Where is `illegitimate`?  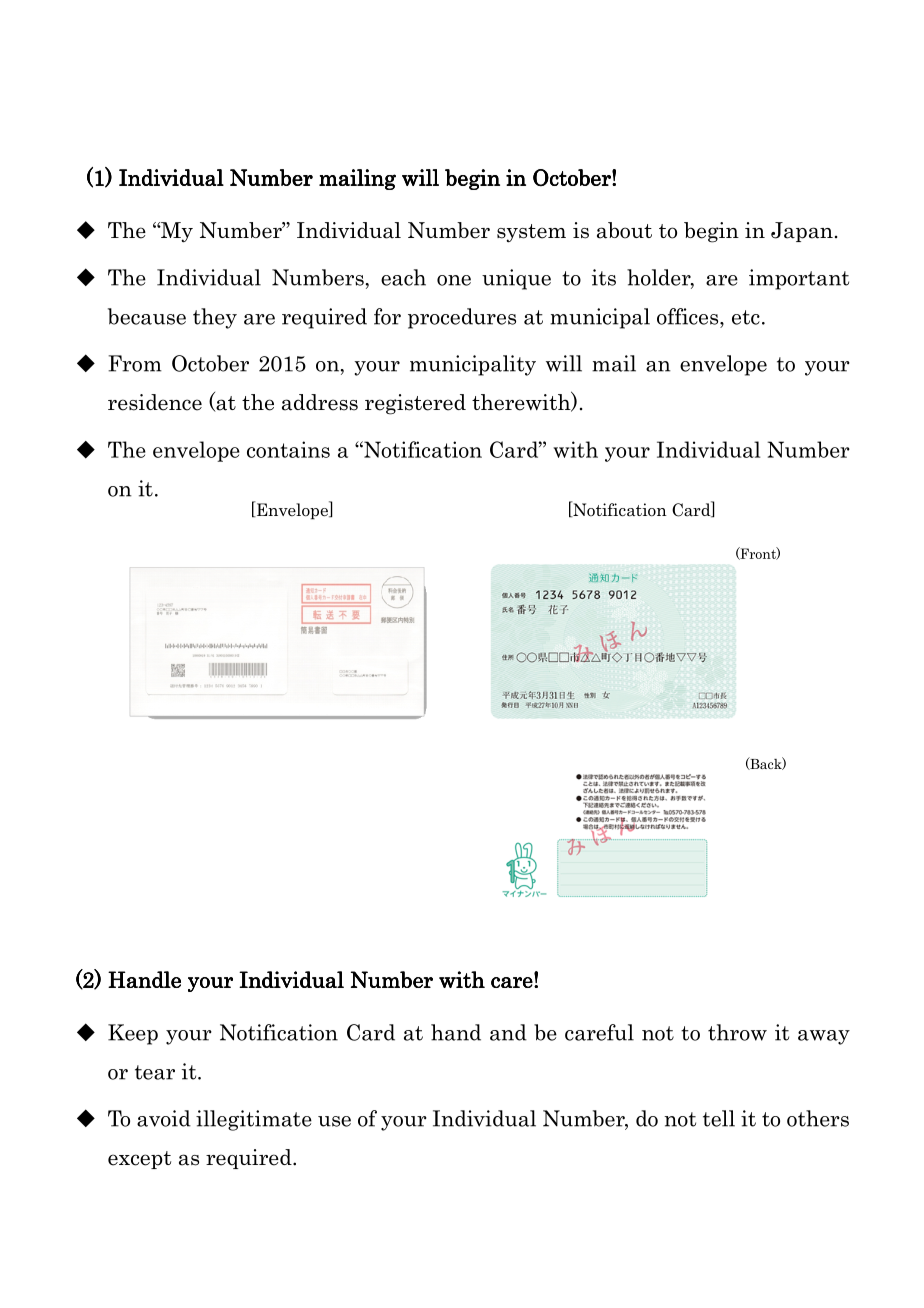 illegitimate is located at coordinates (254, 1120).
